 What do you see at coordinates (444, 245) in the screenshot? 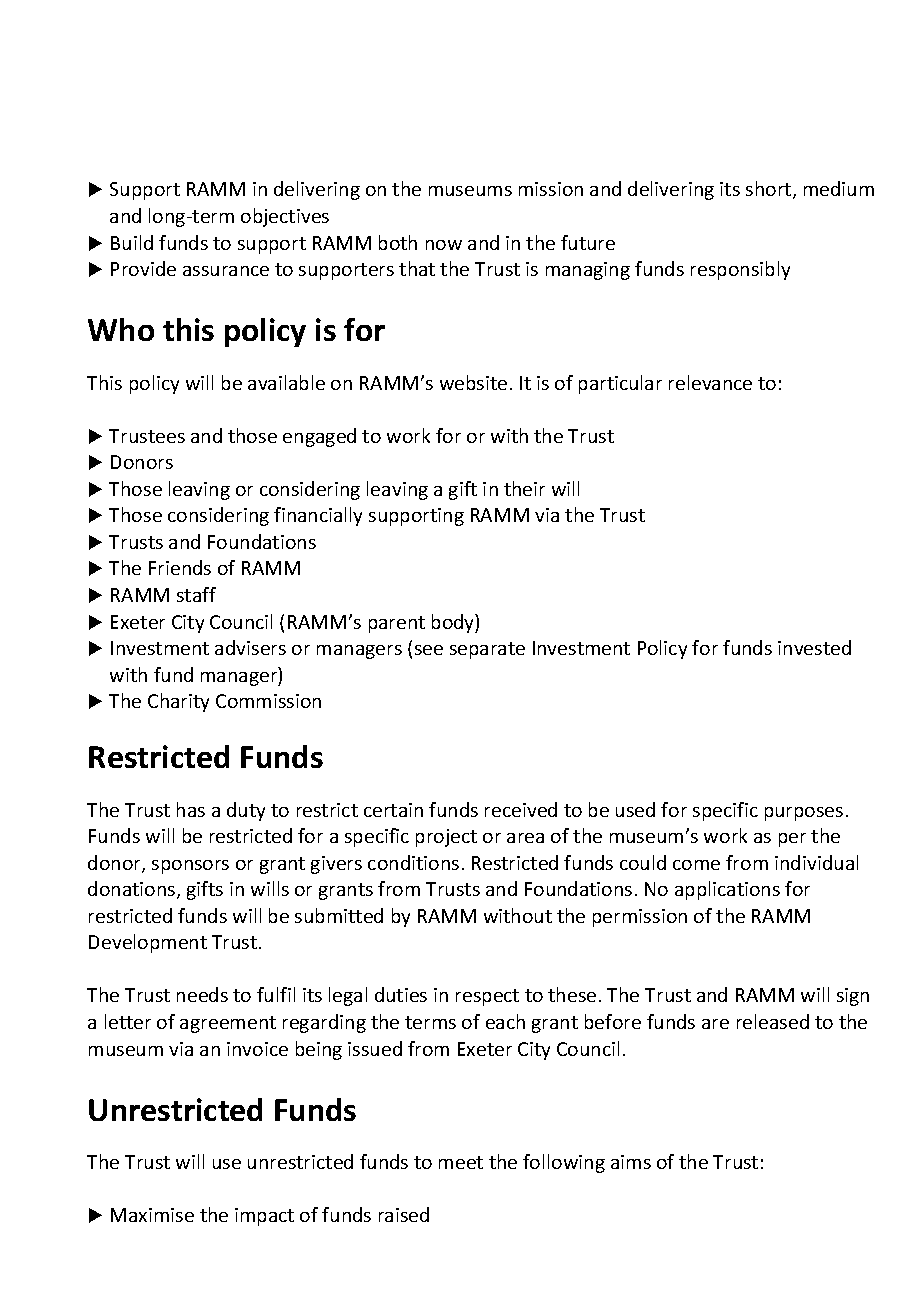
I see `now` at bounding box center [444, 245].
